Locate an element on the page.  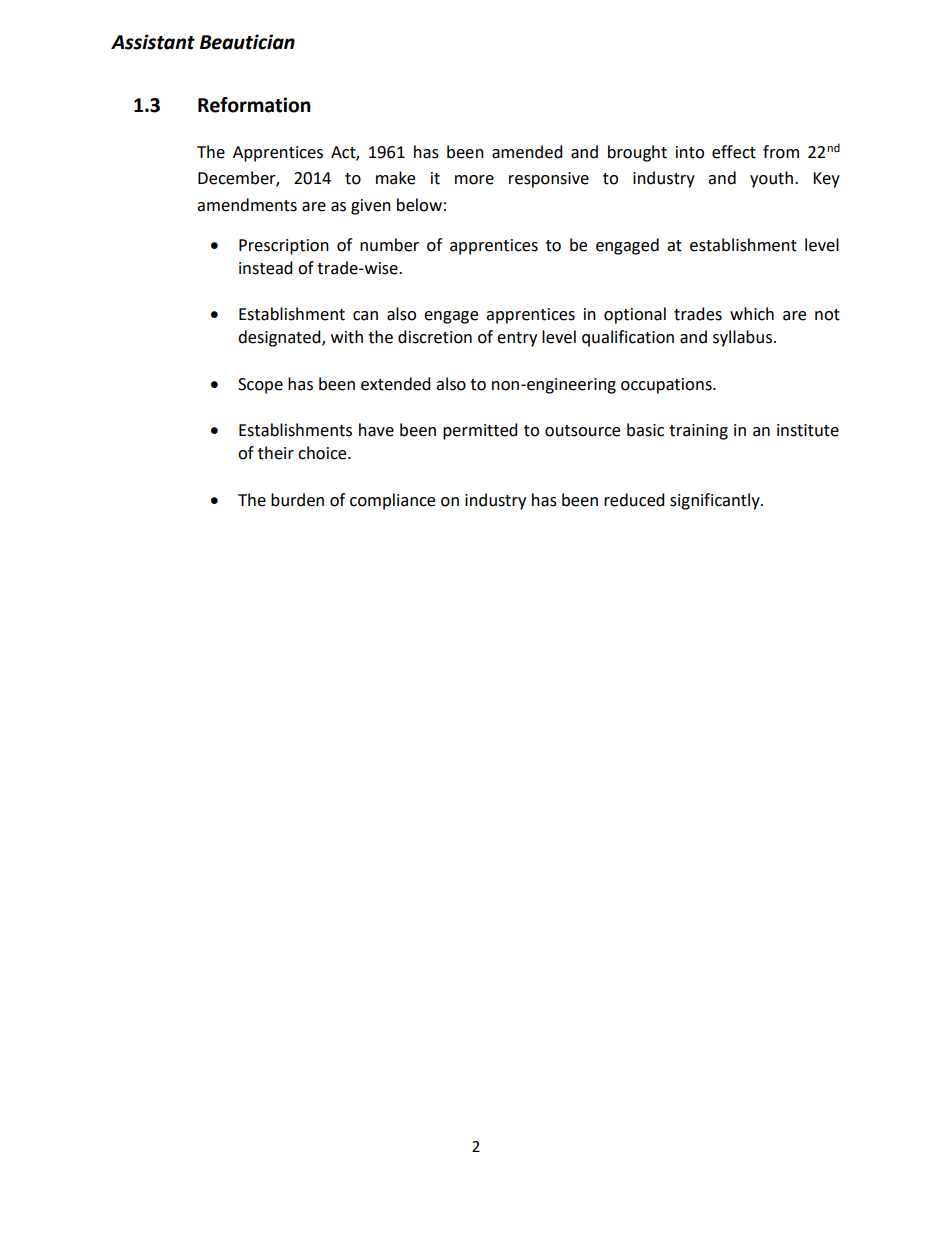
Scope is located at coordinates (260, 386).
